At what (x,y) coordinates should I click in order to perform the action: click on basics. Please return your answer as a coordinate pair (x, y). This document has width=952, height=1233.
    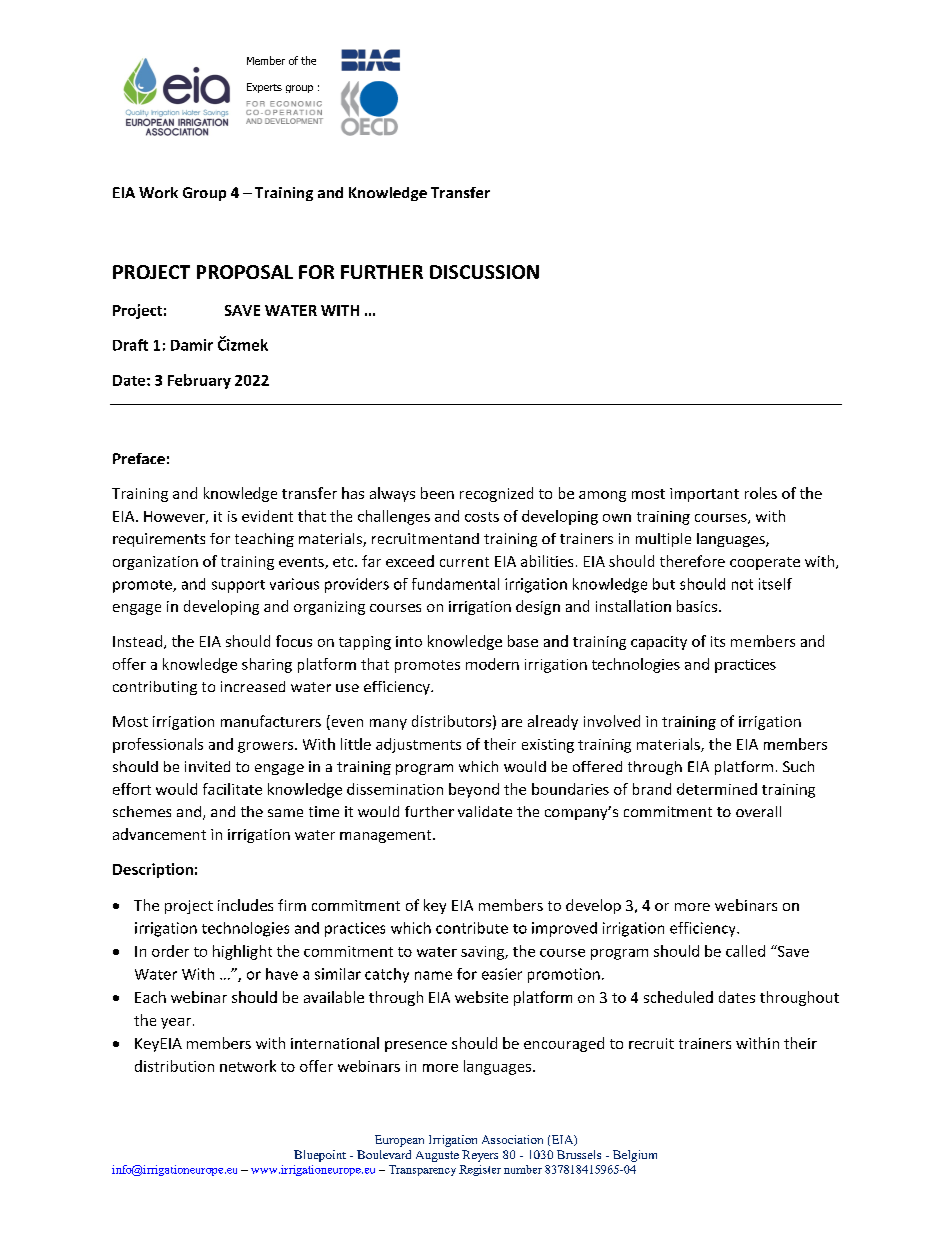
    Looking at the image, I should click on (697, 606).
